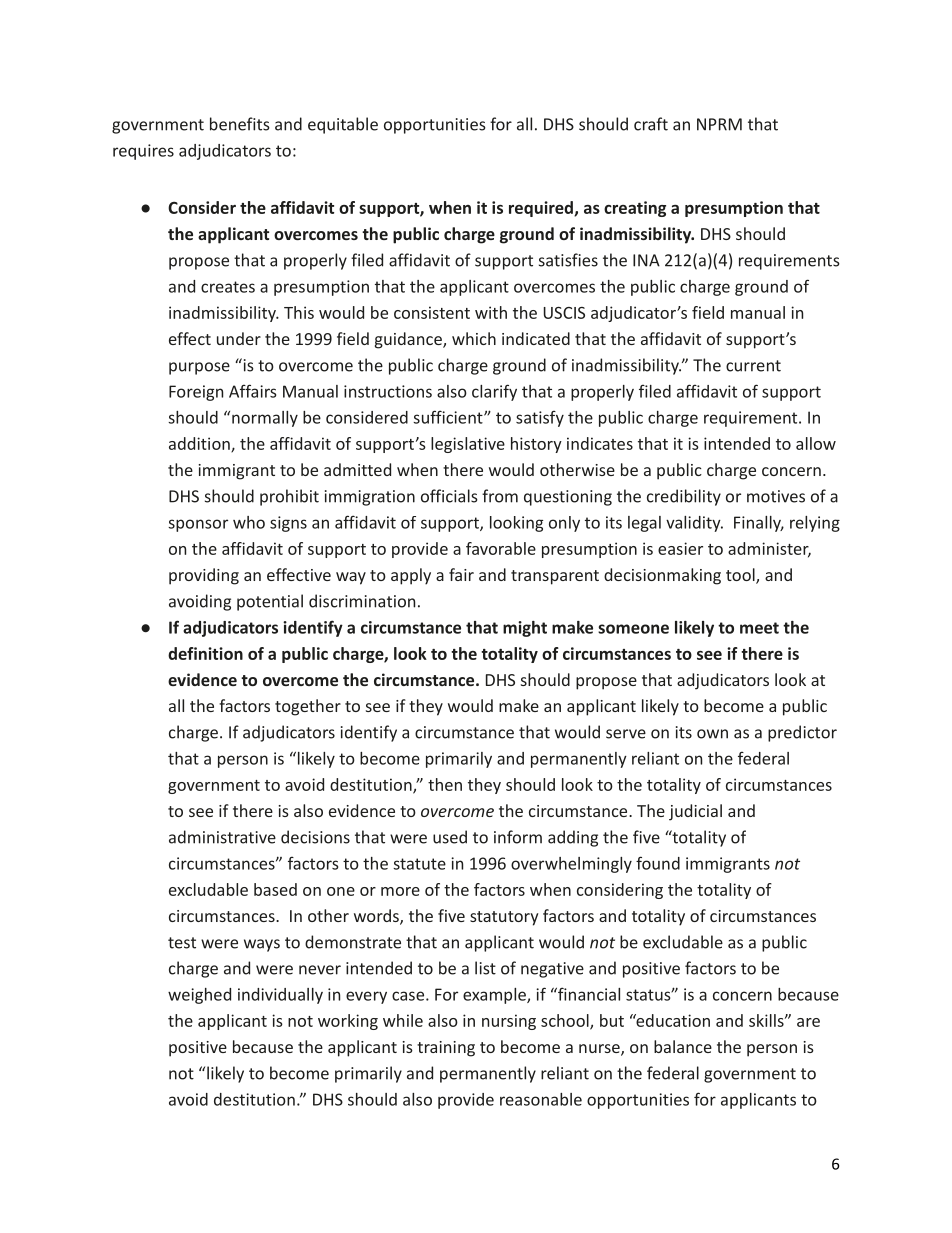  I want to click on weighed, so click(199, 996).
